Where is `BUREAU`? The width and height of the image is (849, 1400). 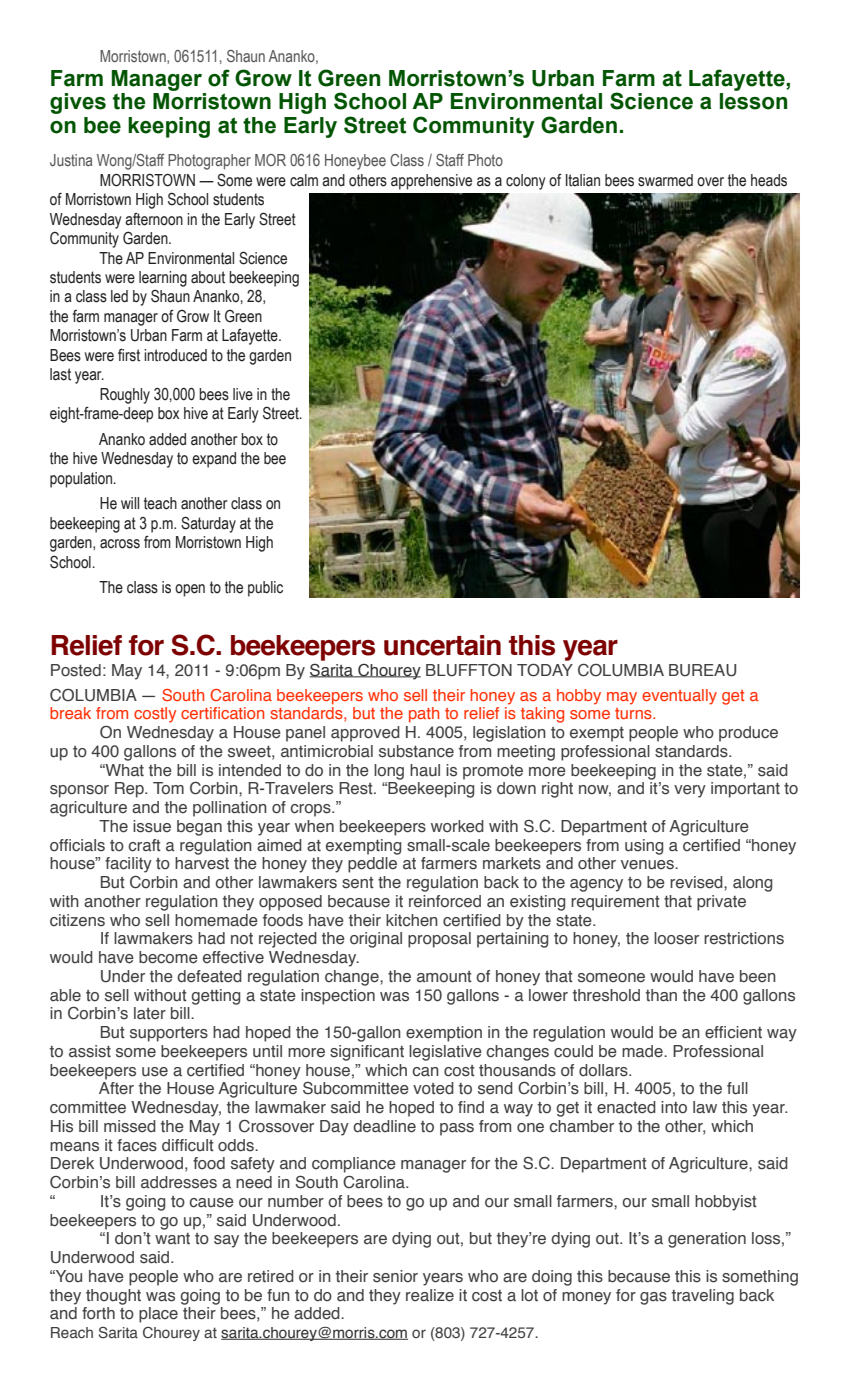
BUREAU is located at coordinates (702, 670).
